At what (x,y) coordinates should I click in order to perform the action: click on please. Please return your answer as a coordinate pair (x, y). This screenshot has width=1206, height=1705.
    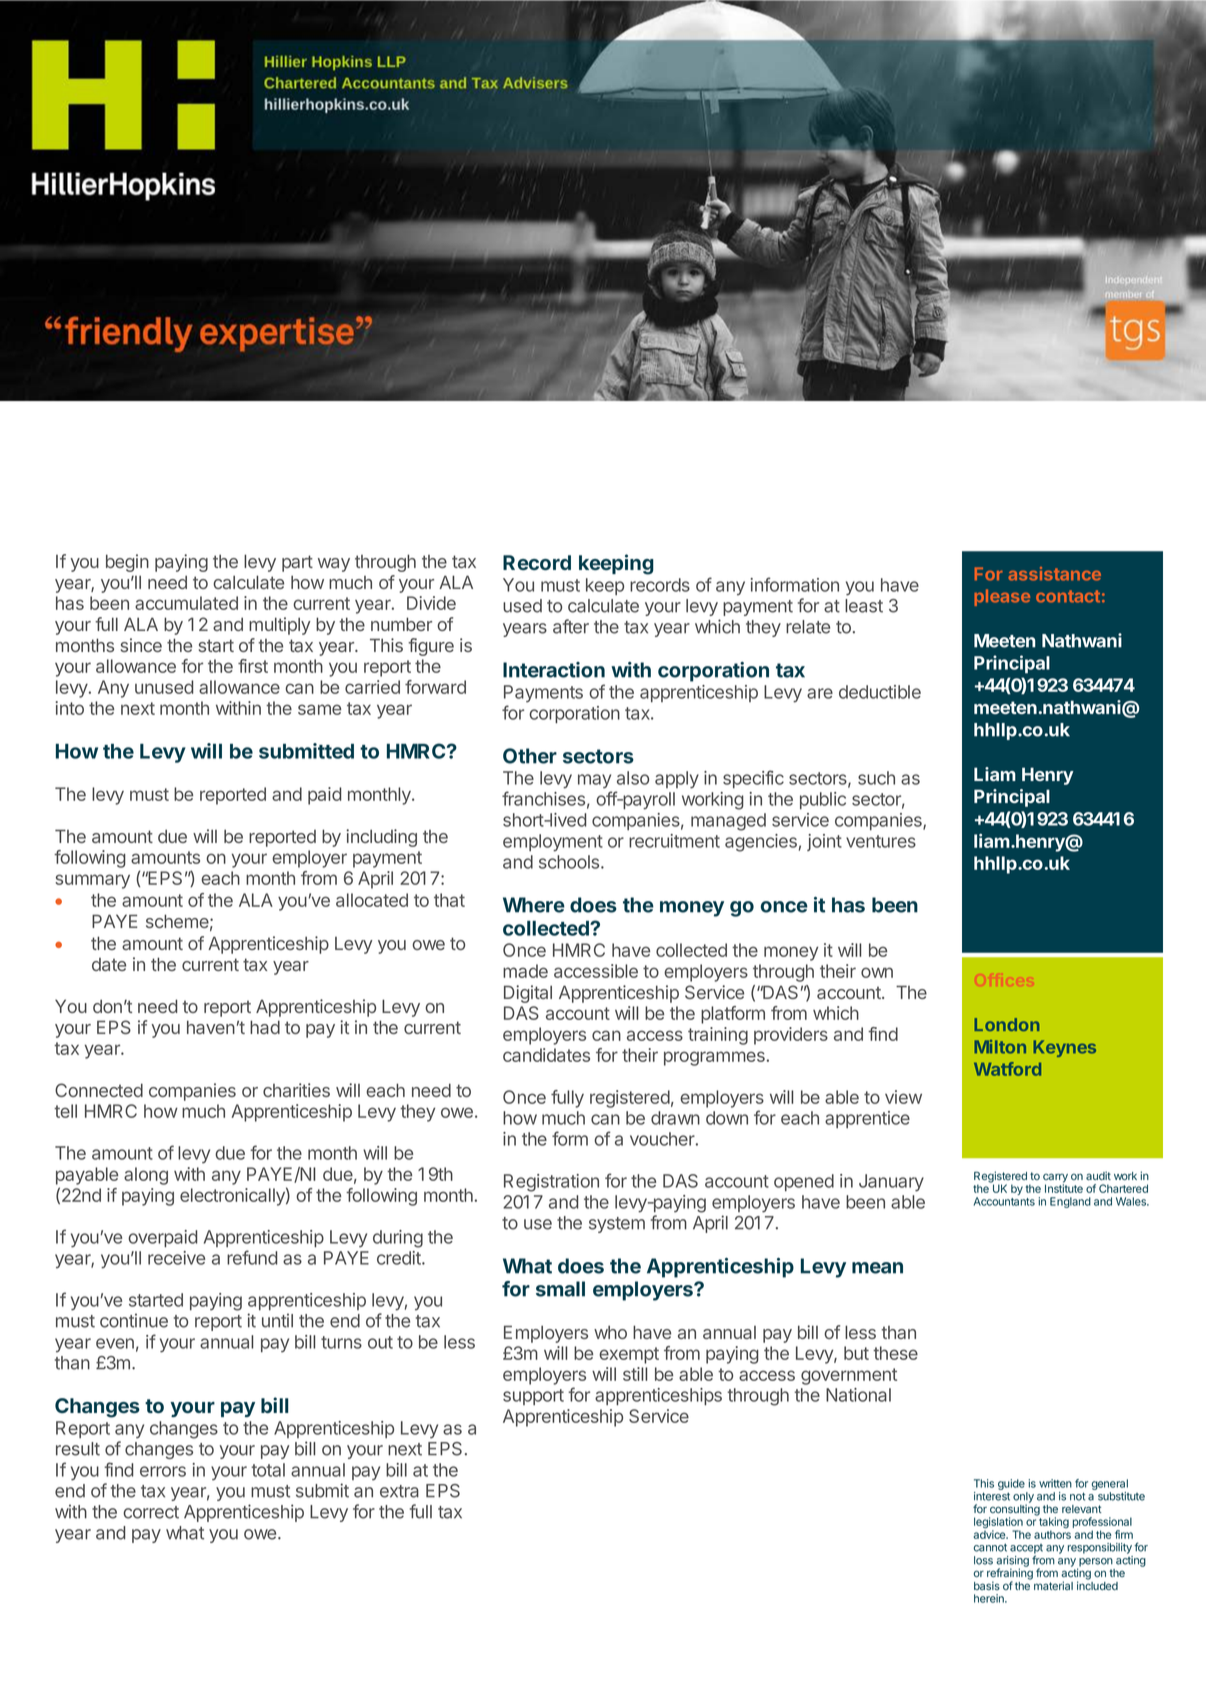
    Looking at the image, I should click on (1002, 597).
